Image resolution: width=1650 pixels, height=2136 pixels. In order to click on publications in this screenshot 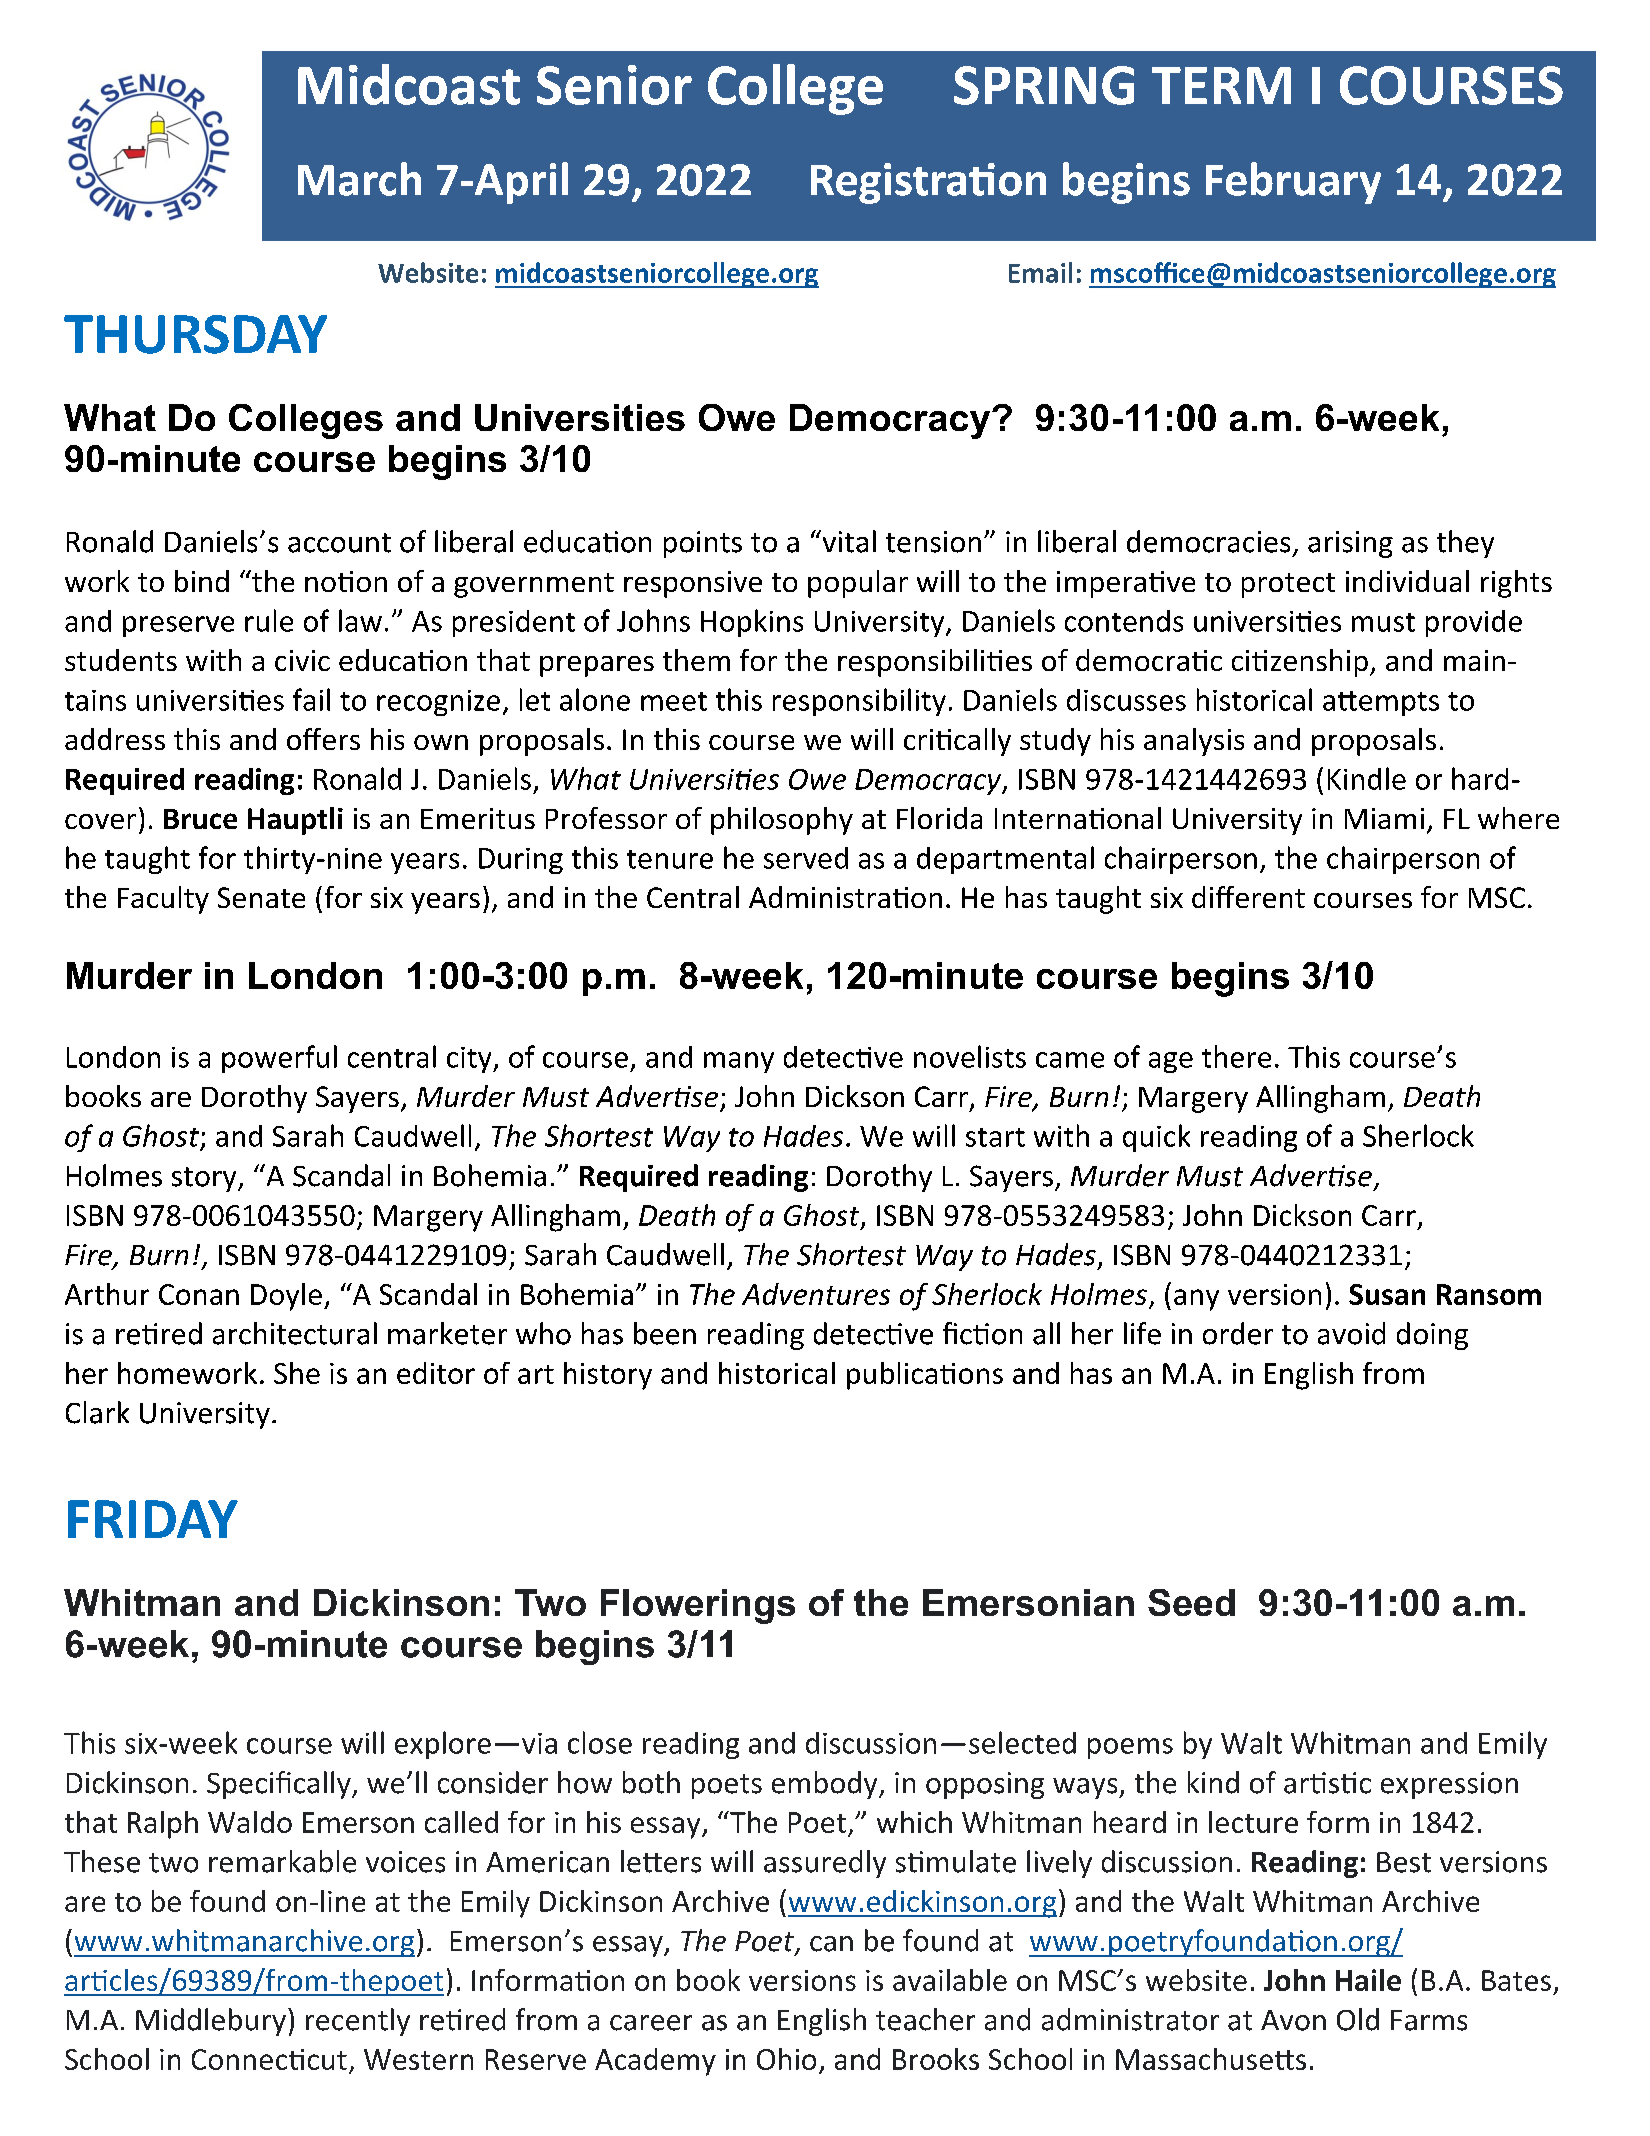, I will do `click(925, 1376)`.
